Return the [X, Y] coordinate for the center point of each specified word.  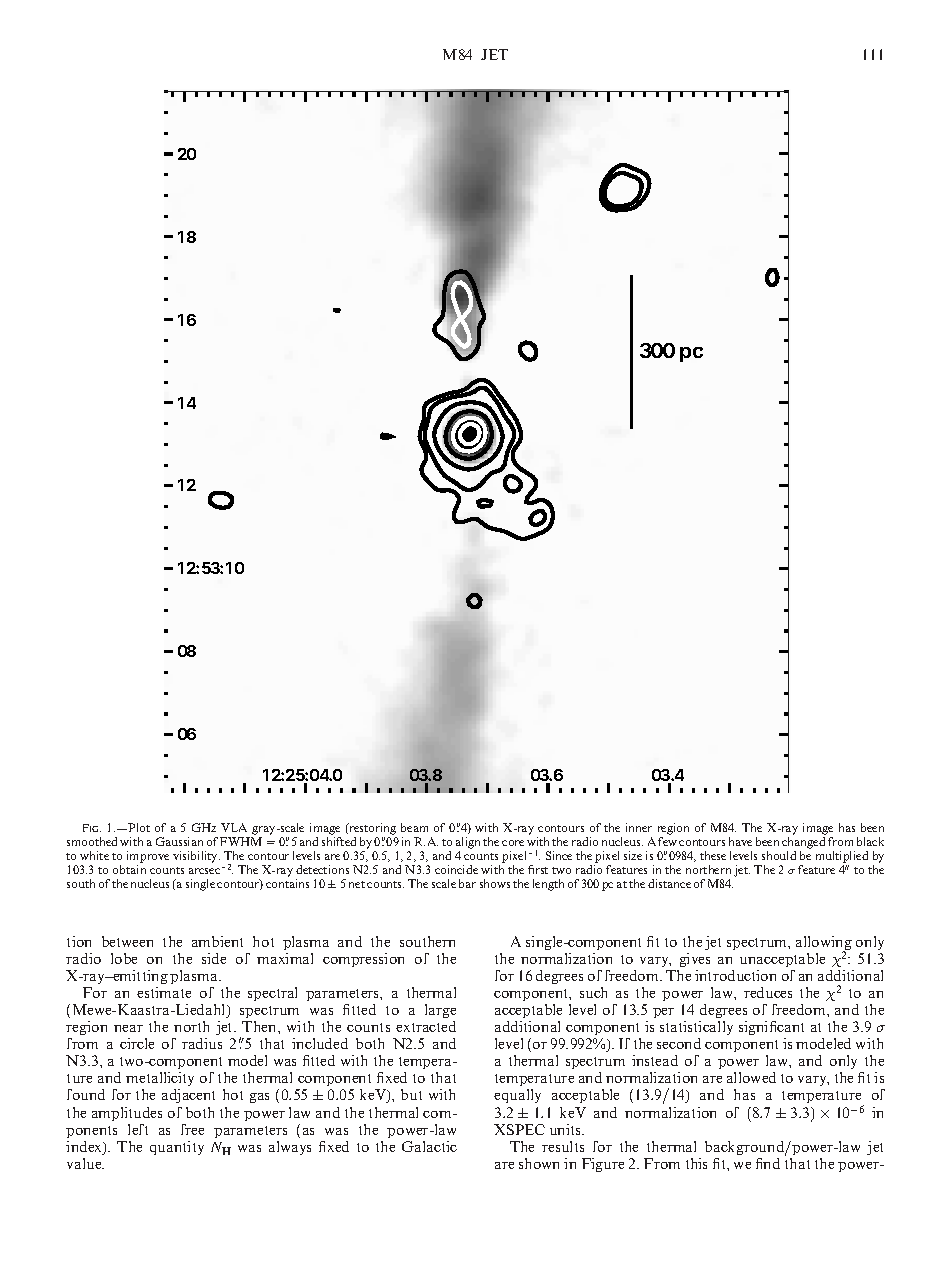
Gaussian [179, 841]
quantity [177, 1148]
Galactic [429, 1146]
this [696, 1163]
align [468, 844]
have [740, 841]
